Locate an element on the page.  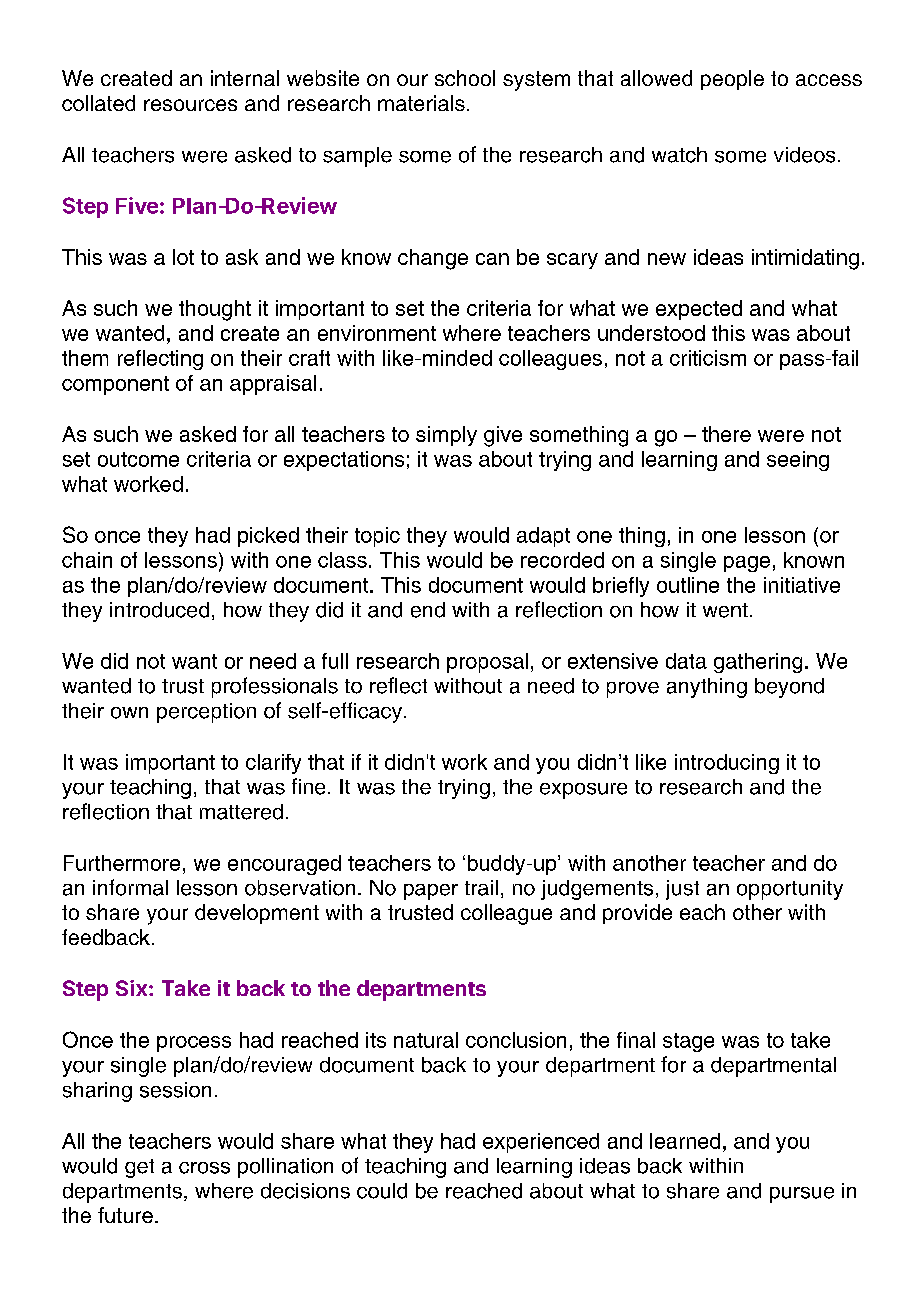
proposal is located at coordinates (487, 663).
